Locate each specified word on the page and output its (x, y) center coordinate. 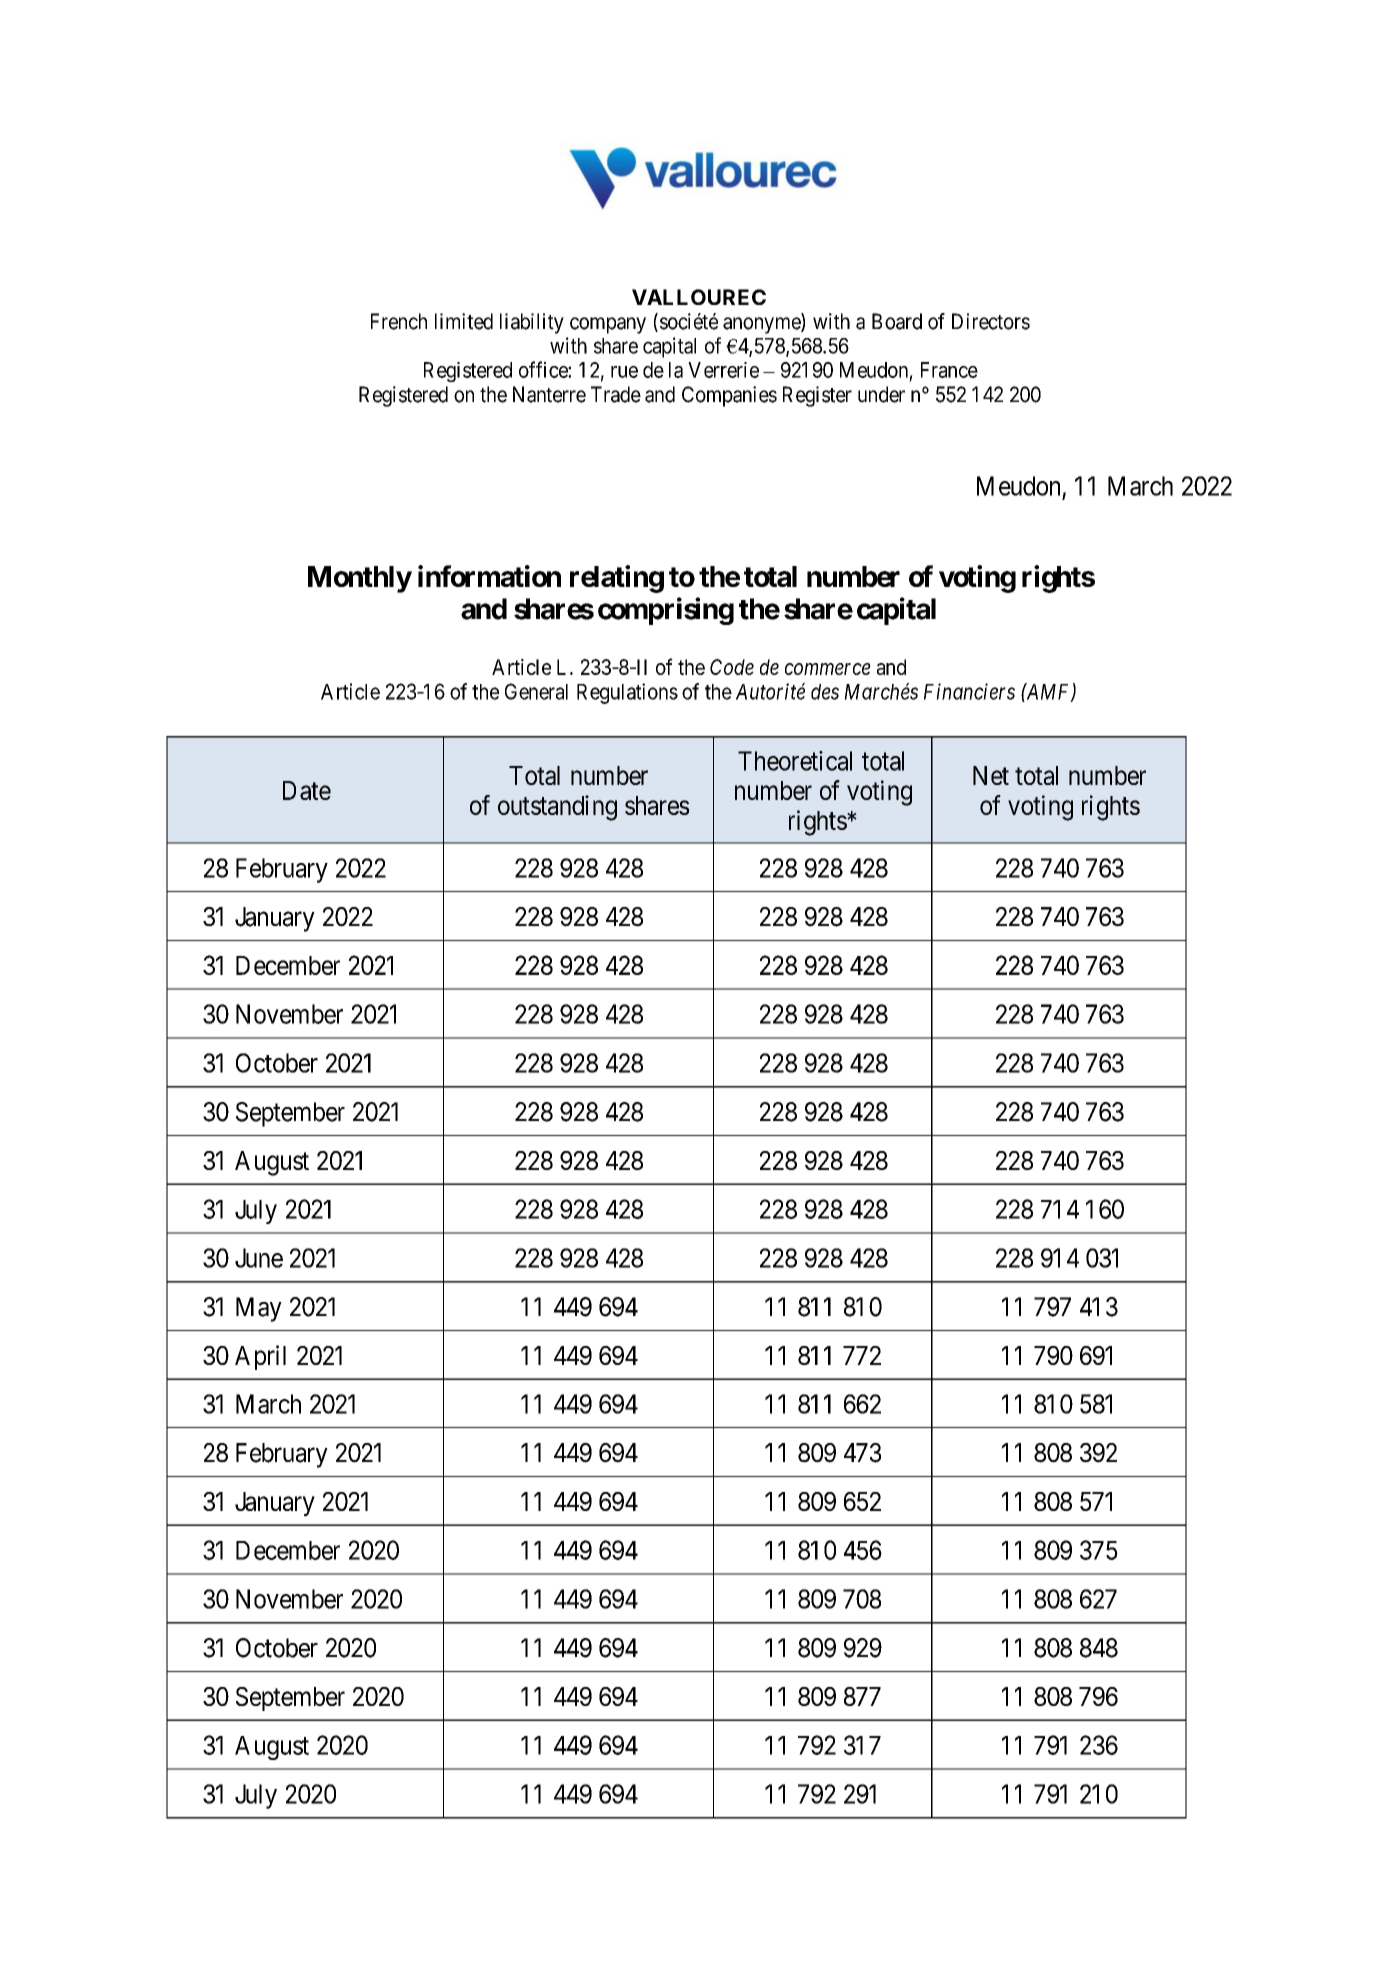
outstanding (557, 808)
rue (624, 372)
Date (307, 790)
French (399, 321)
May (259, 1309)
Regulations (627, 693)
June (259, 1258)
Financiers (969, 691)
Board (897, 321)
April (260, 1357)
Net (991, 775)
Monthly (360, 579)
